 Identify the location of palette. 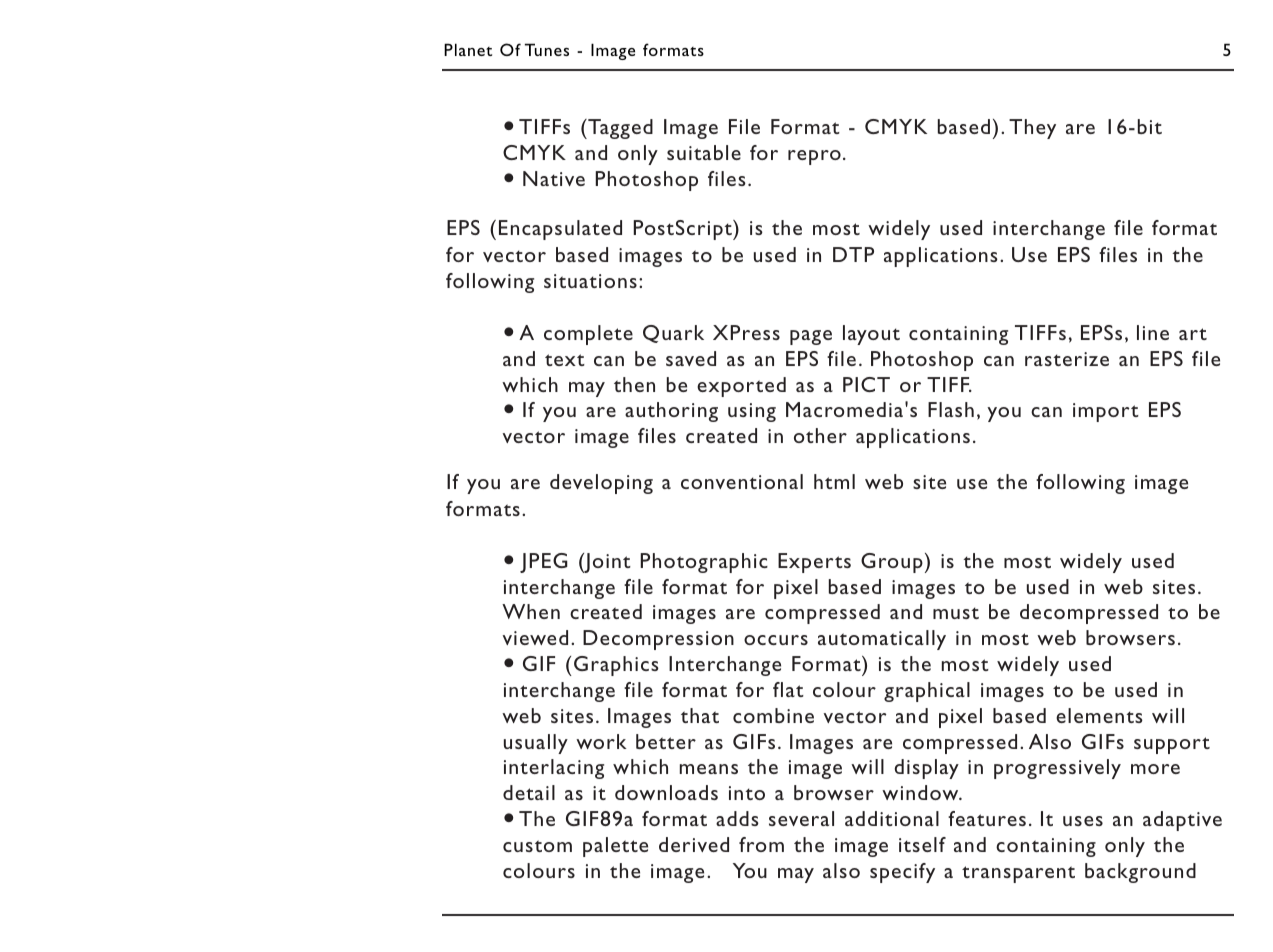
(615, 847).
